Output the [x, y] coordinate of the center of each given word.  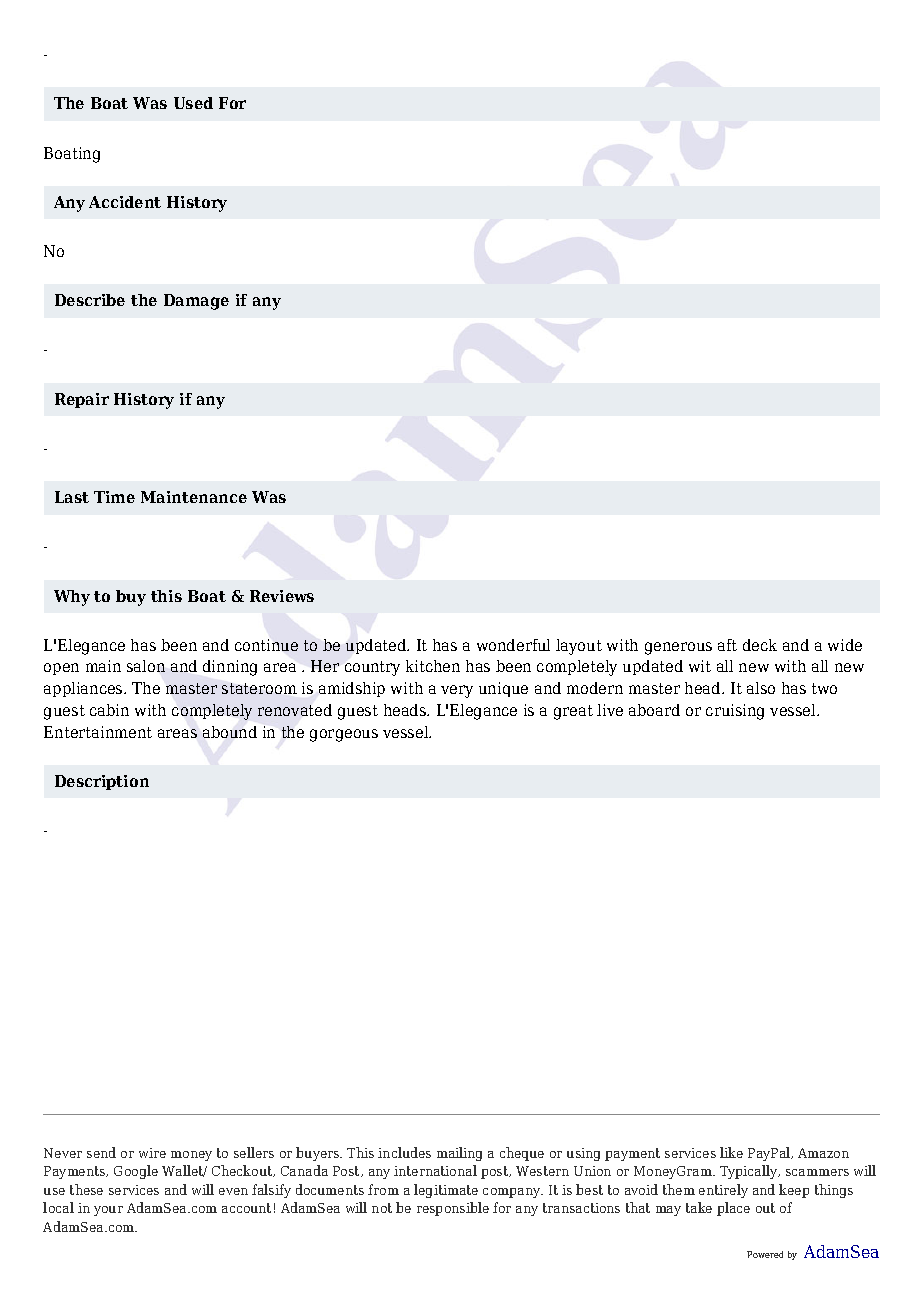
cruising [735, 712]
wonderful [513, 645]
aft [727, 645]
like [731, 1152]
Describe [90, 300]
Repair [82, 400]
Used [193, 103]
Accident [125, 202]
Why [72, 598]
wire [152, 1153]
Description [102, 782]
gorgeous [344, 735]
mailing [459, 1154]
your [108, 1211]
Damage [196, 302]
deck [760, 645]
